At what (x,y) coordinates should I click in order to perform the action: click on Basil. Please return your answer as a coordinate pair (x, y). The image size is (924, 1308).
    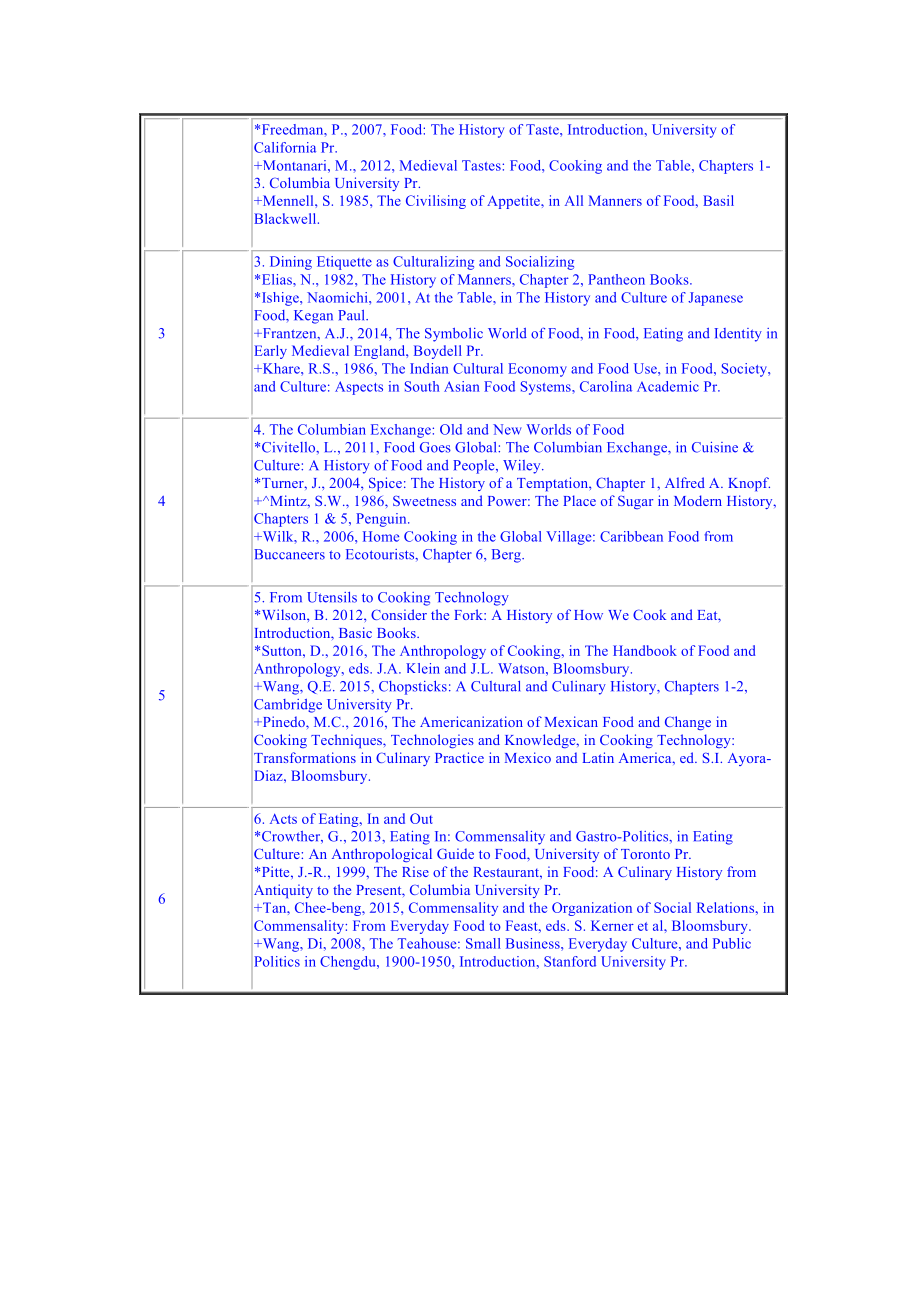
    Looking at the image, I should click on (718, 200).
